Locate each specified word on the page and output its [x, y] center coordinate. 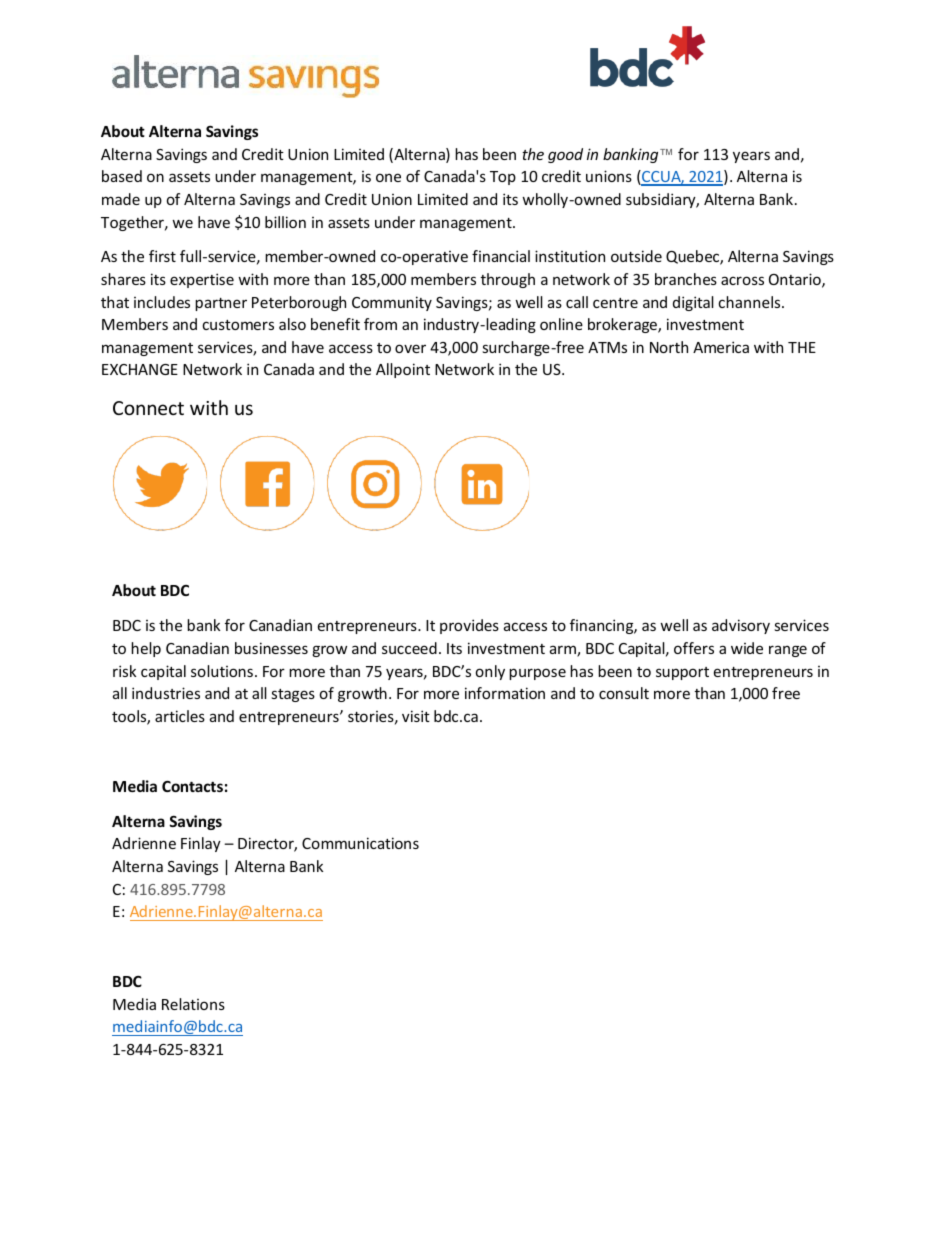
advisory [741, 626]
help [146, 649]
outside [636, 256]
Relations [193, 1004]
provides [469, 626]
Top [503, 178]
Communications [360, 843]
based [122, 176]
